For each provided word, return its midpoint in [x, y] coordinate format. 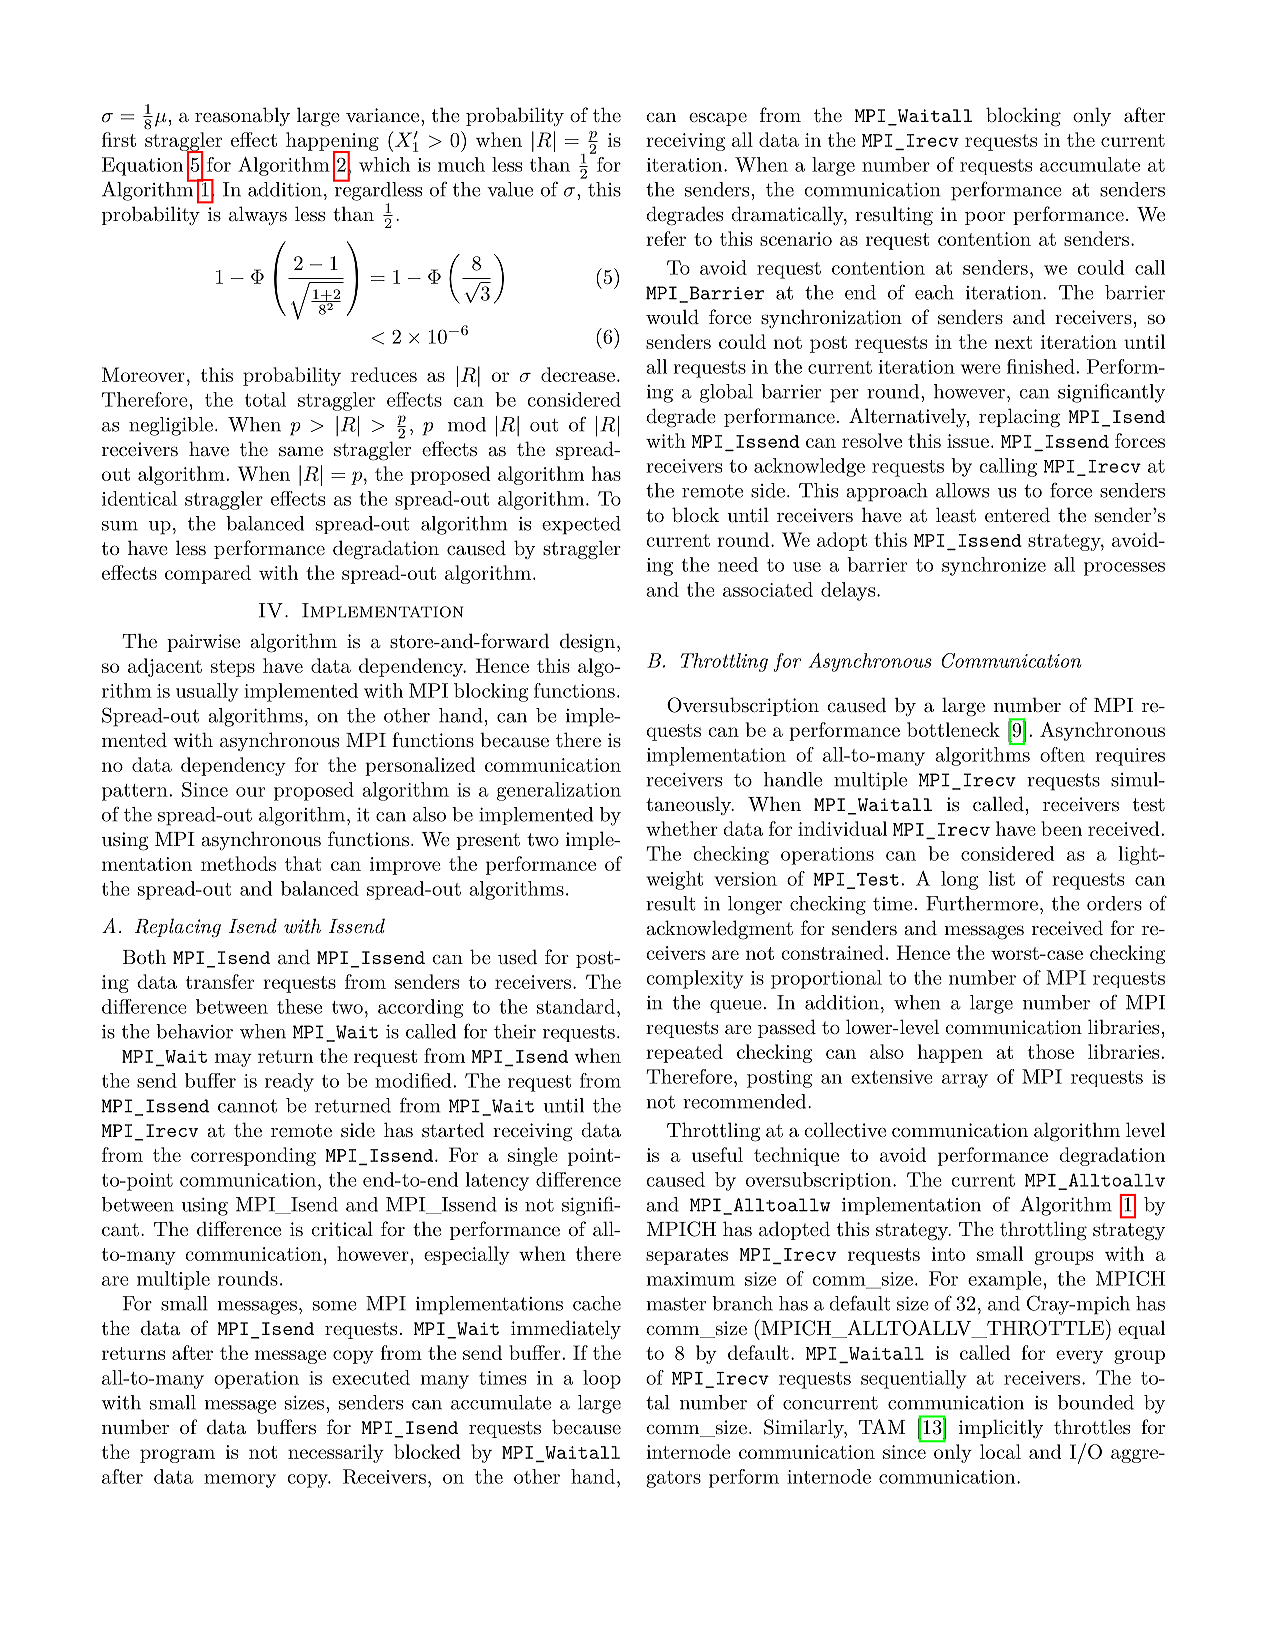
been [1061, 828]
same [301, 451]
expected [581, 525]
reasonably [242, 116]
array [965, 1081]
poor [985, 218]
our [250, 792]
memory [240, 1481]
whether [682, 828]
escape [718, 119]
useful [717, 1154]
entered [1017, 514]
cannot [247, 1106]
